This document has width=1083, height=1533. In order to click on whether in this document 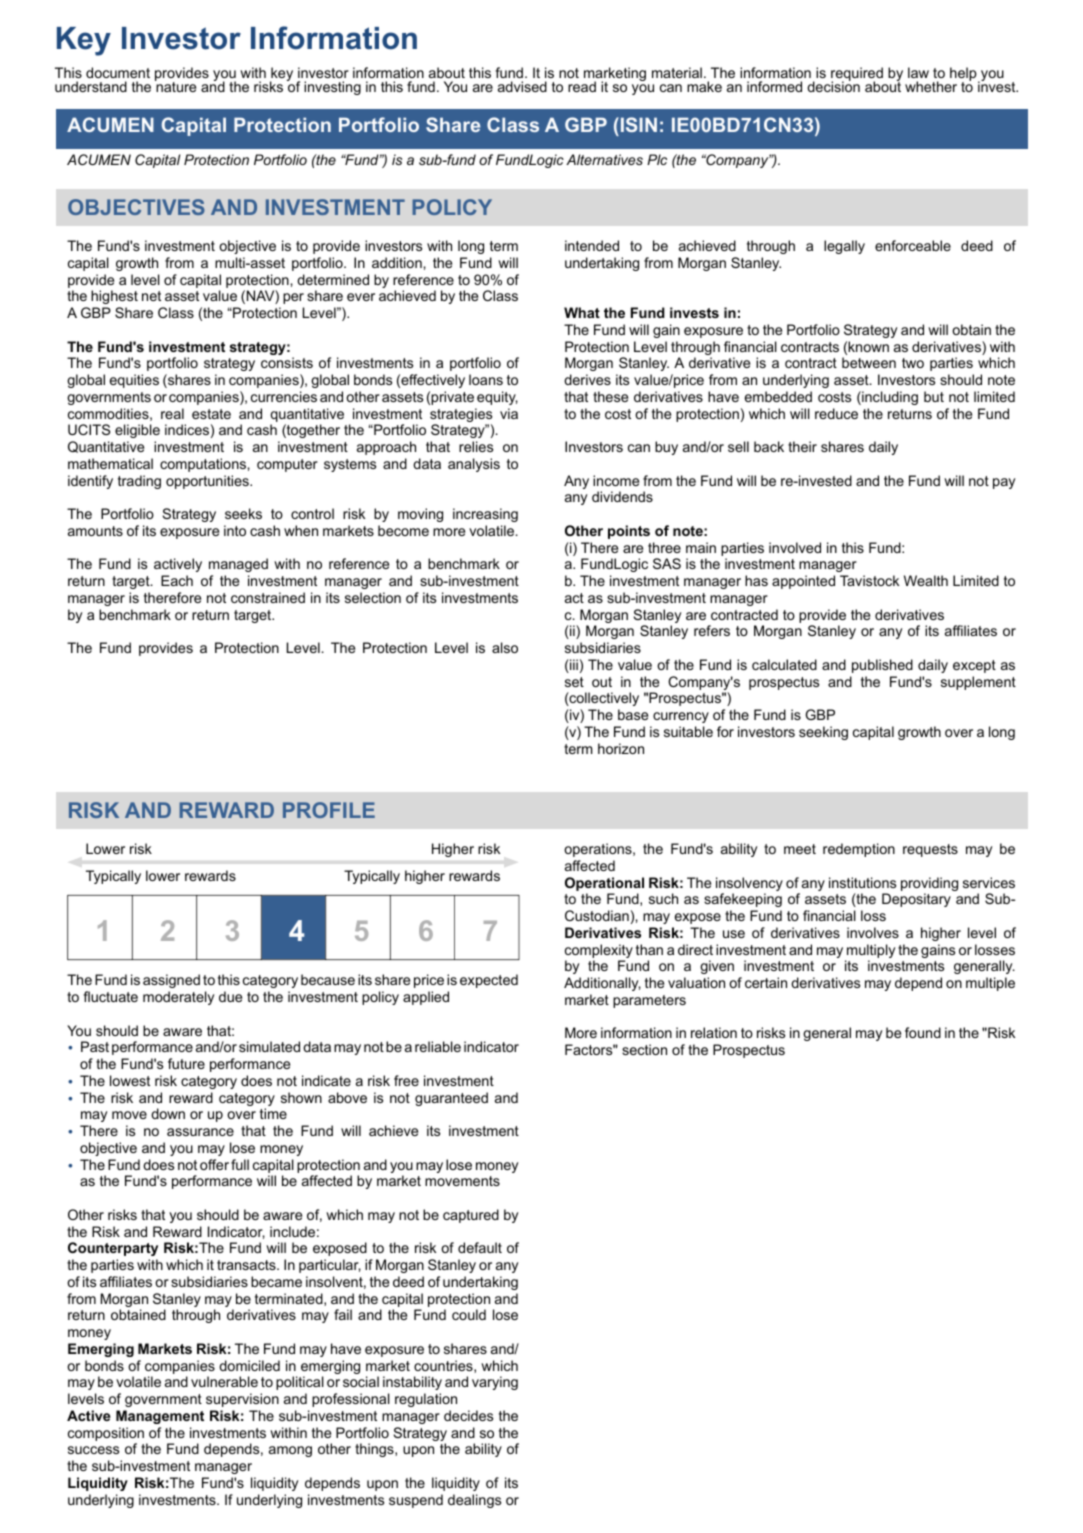, I will do `click(931, 86)`.
